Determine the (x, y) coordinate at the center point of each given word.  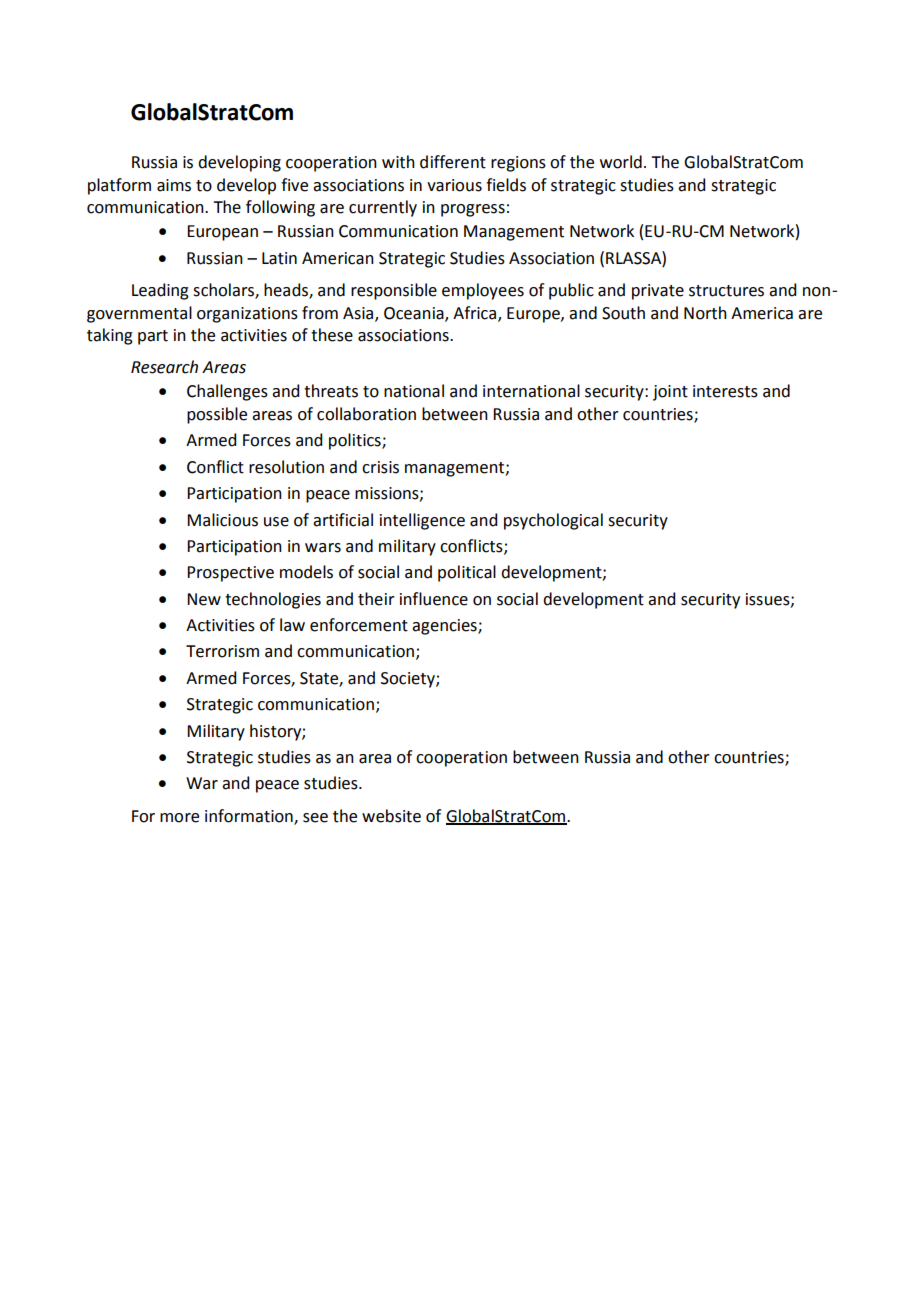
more (179, 818)
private (658, 292)
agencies (445, 627)
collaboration (366, 414)
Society (409, 680)
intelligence (422, 521)
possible (217, 415)
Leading (160, 291)
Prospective (230, 574)
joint (670, 393)
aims (174, 185)
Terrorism (222, 651)
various (454, 185)
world (621, 162)
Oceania (415, 314)
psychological (553, 521)
